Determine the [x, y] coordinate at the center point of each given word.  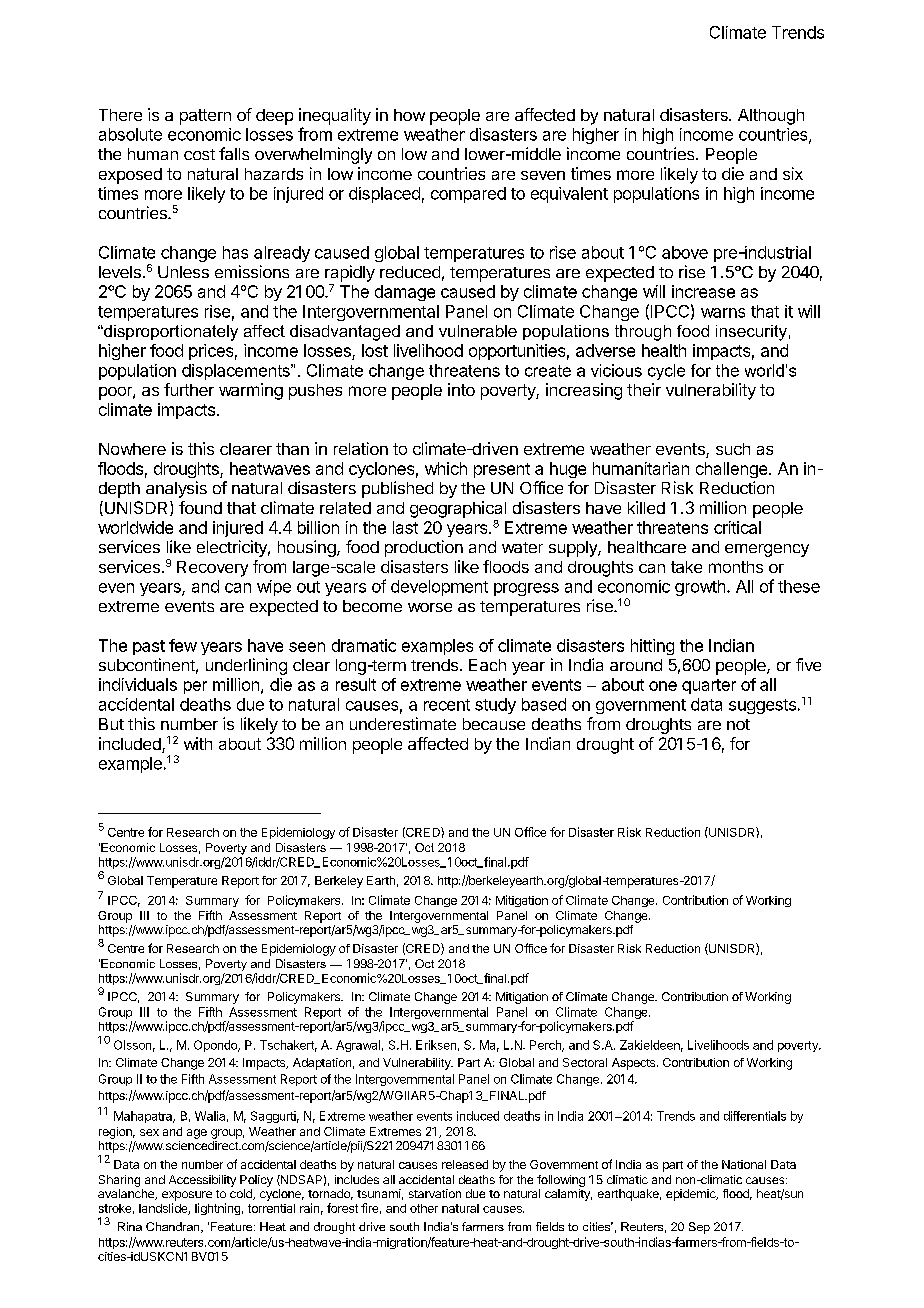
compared [468, 195]
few [183, 645]
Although [771, 117]
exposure [187, 1196]
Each [487, 665]
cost [199, 154]
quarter [709, 686]
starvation [435, 1193]
